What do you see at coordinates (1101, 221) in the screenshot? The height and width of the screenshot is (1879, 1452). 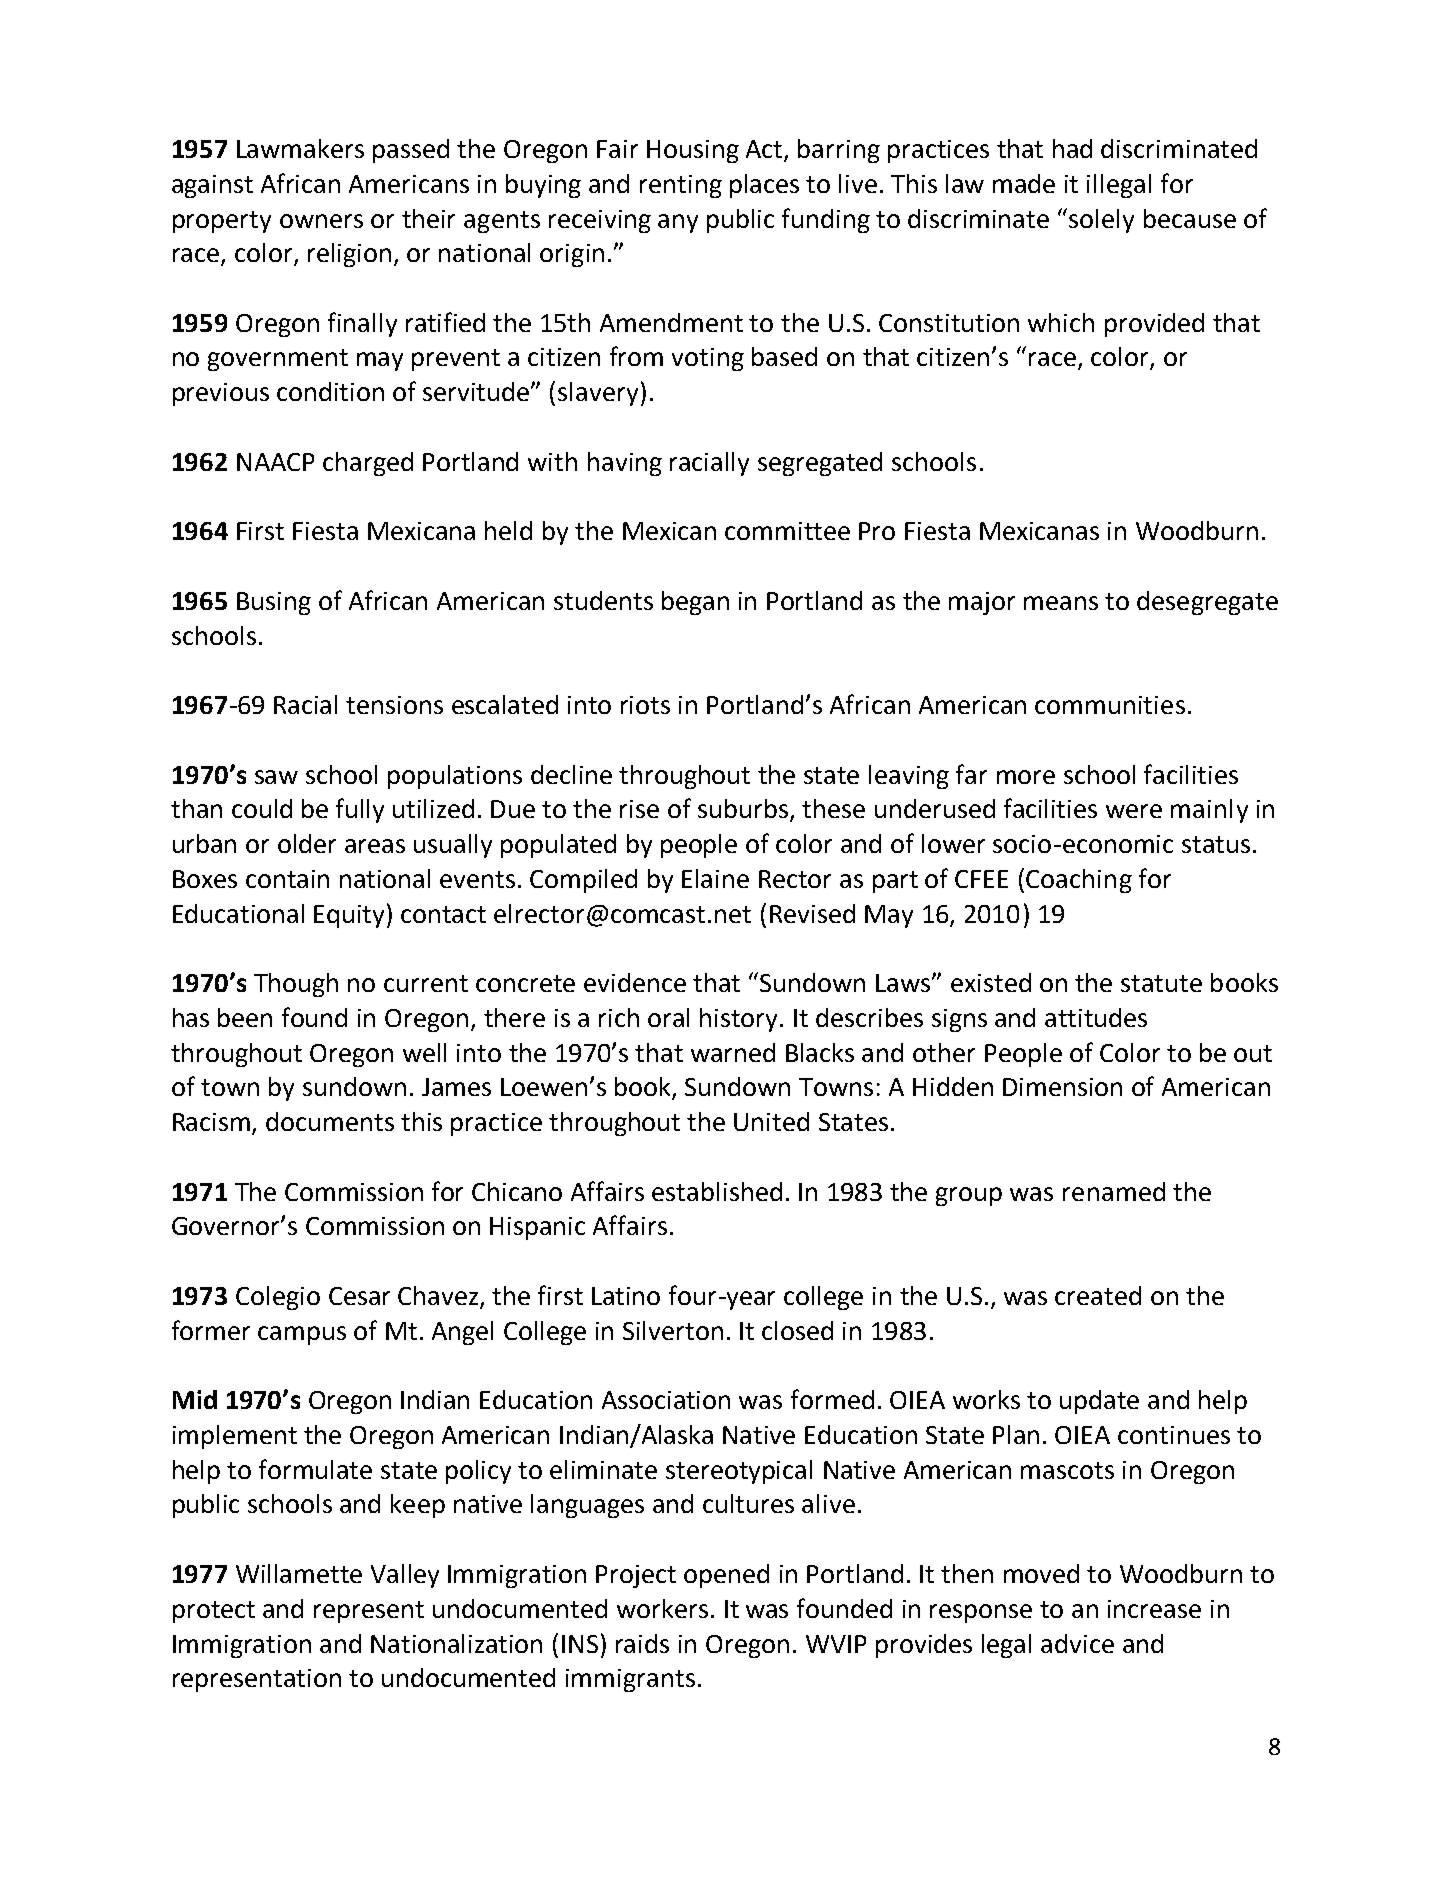 I see `solely` at bounding box center [1101, 221].
